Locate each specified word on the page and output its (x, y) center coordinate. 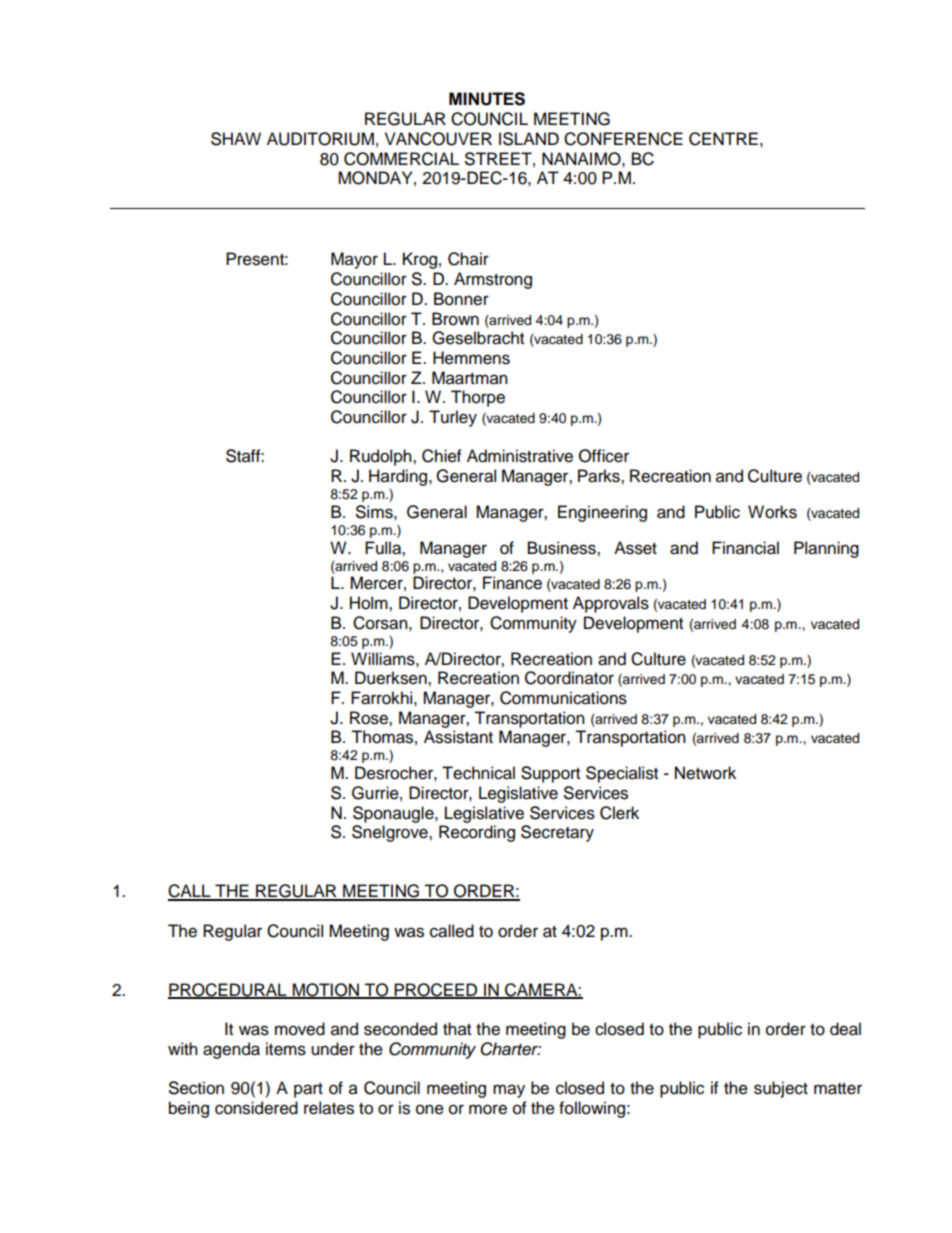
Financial (745, 548)
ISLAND (529, 139)
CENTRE (723, 139)
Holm (370, 603)
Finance (512, 583)
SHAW (236, 139)
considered (256, 1108)
